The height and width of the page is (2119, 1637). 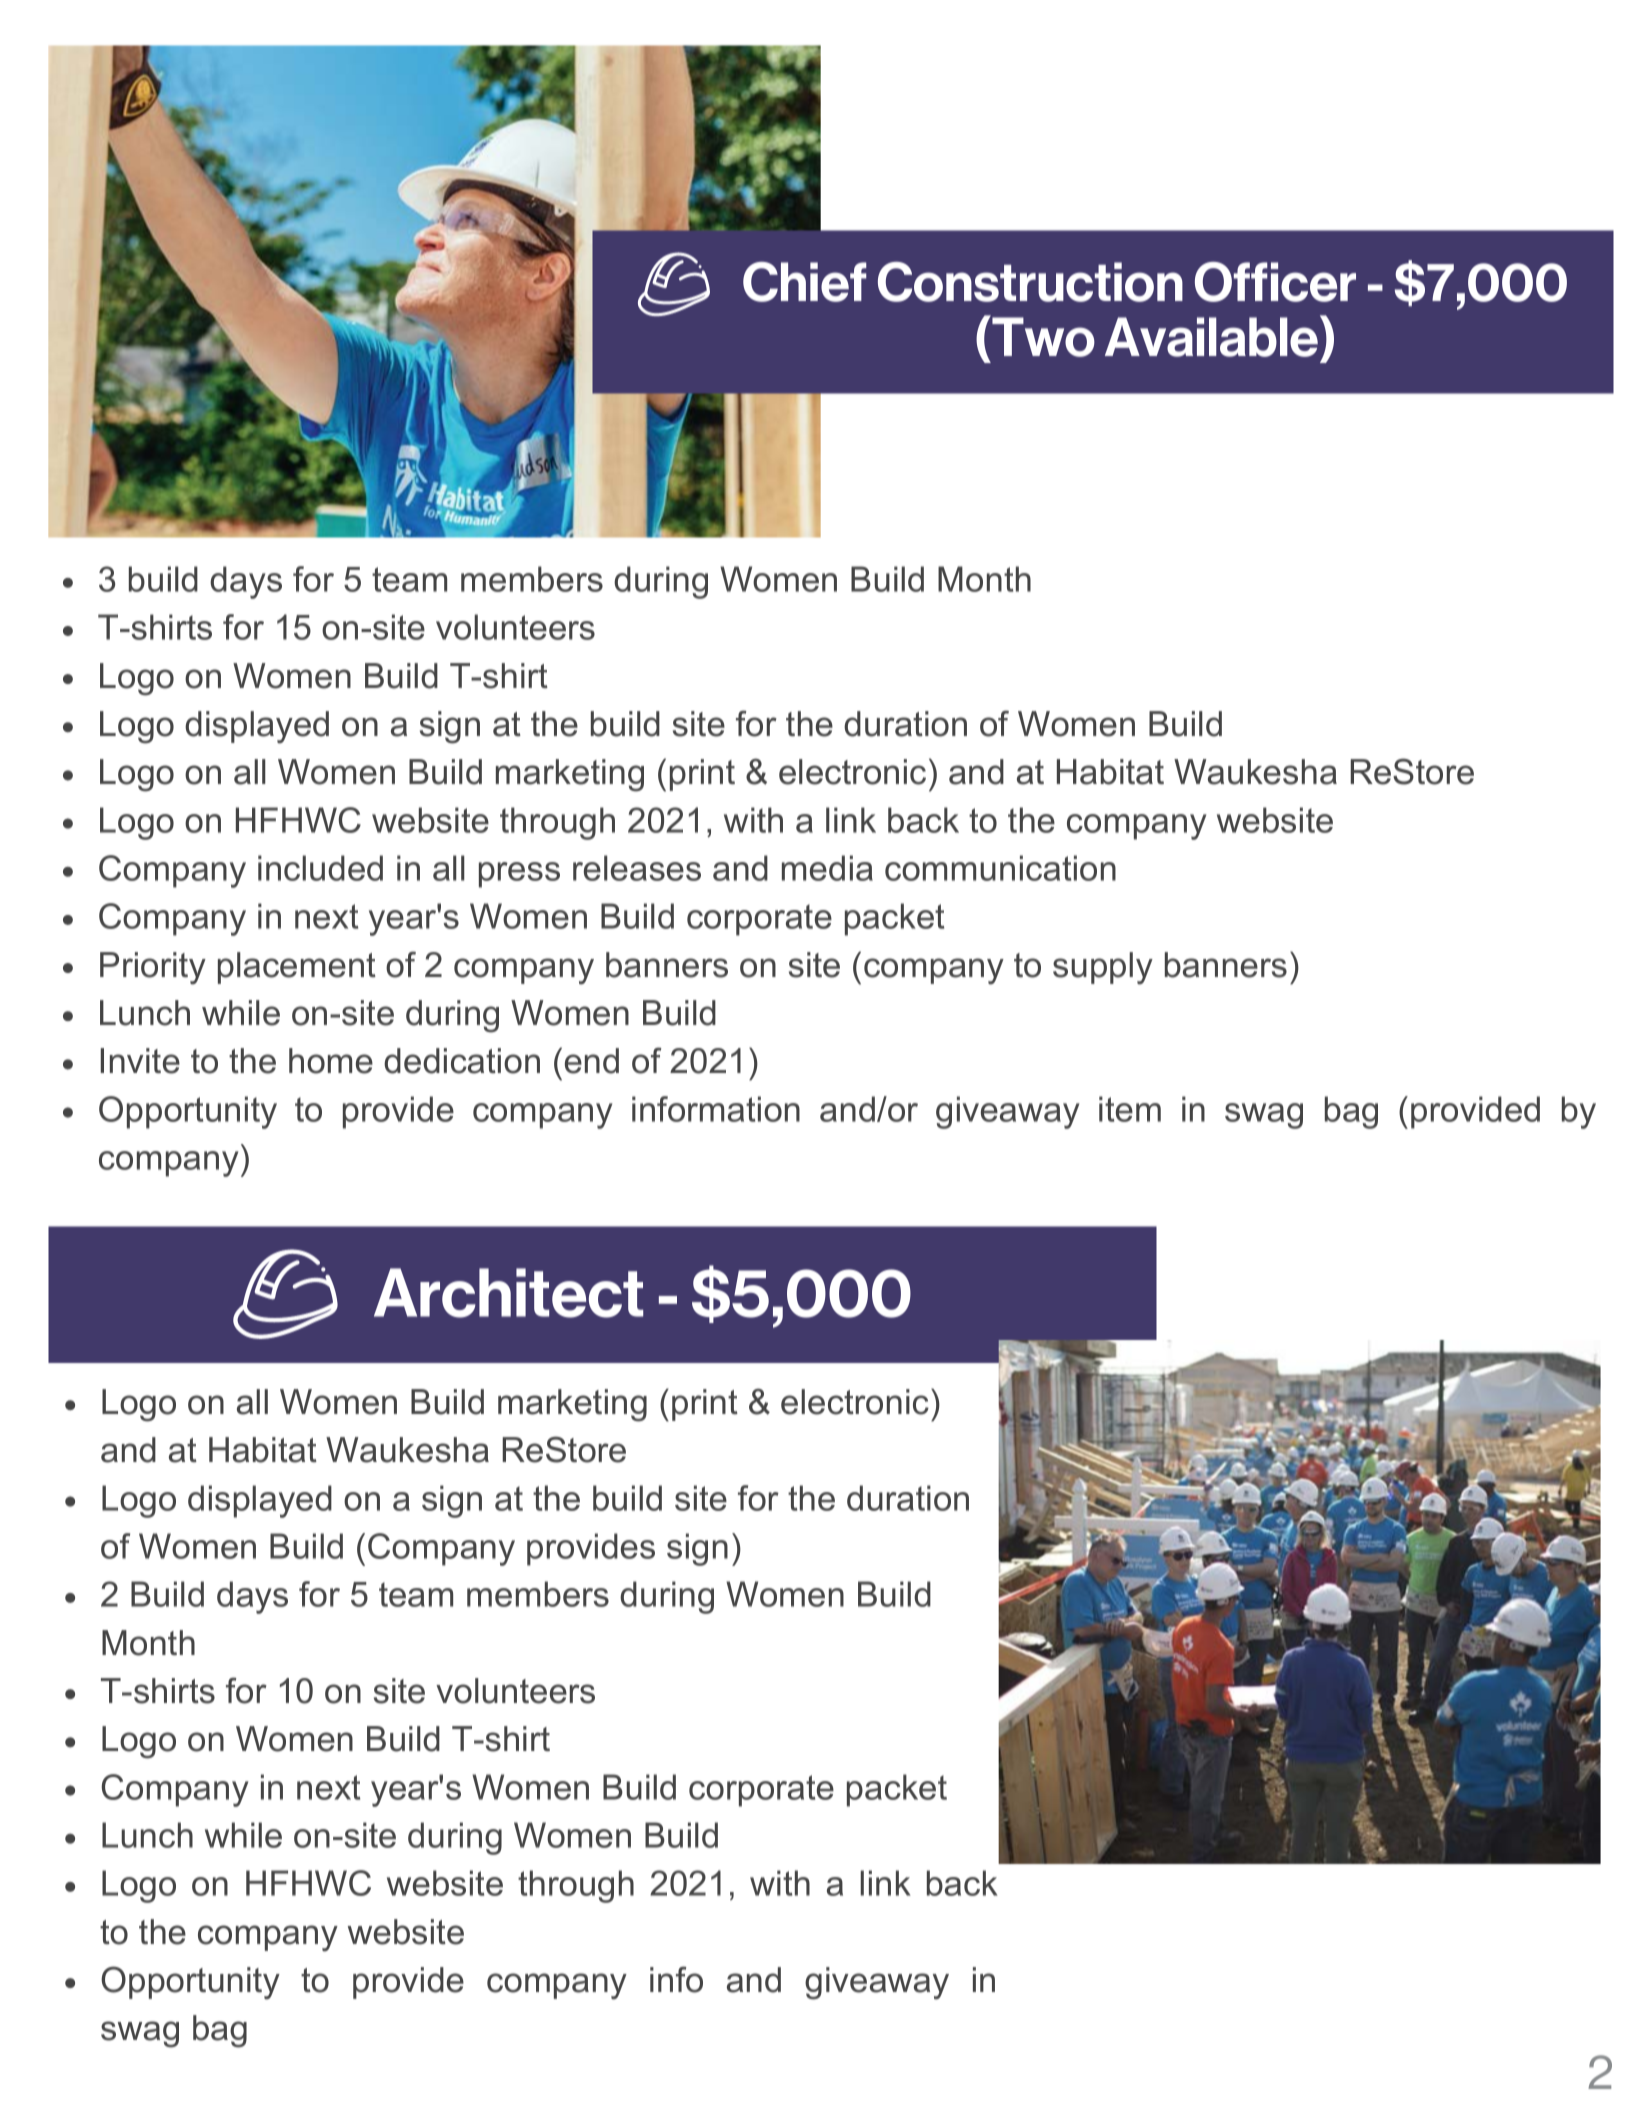 What do you see at coordinates (1211, 337) in the page?
I see `Available` at bounding box center [1211, 337].
